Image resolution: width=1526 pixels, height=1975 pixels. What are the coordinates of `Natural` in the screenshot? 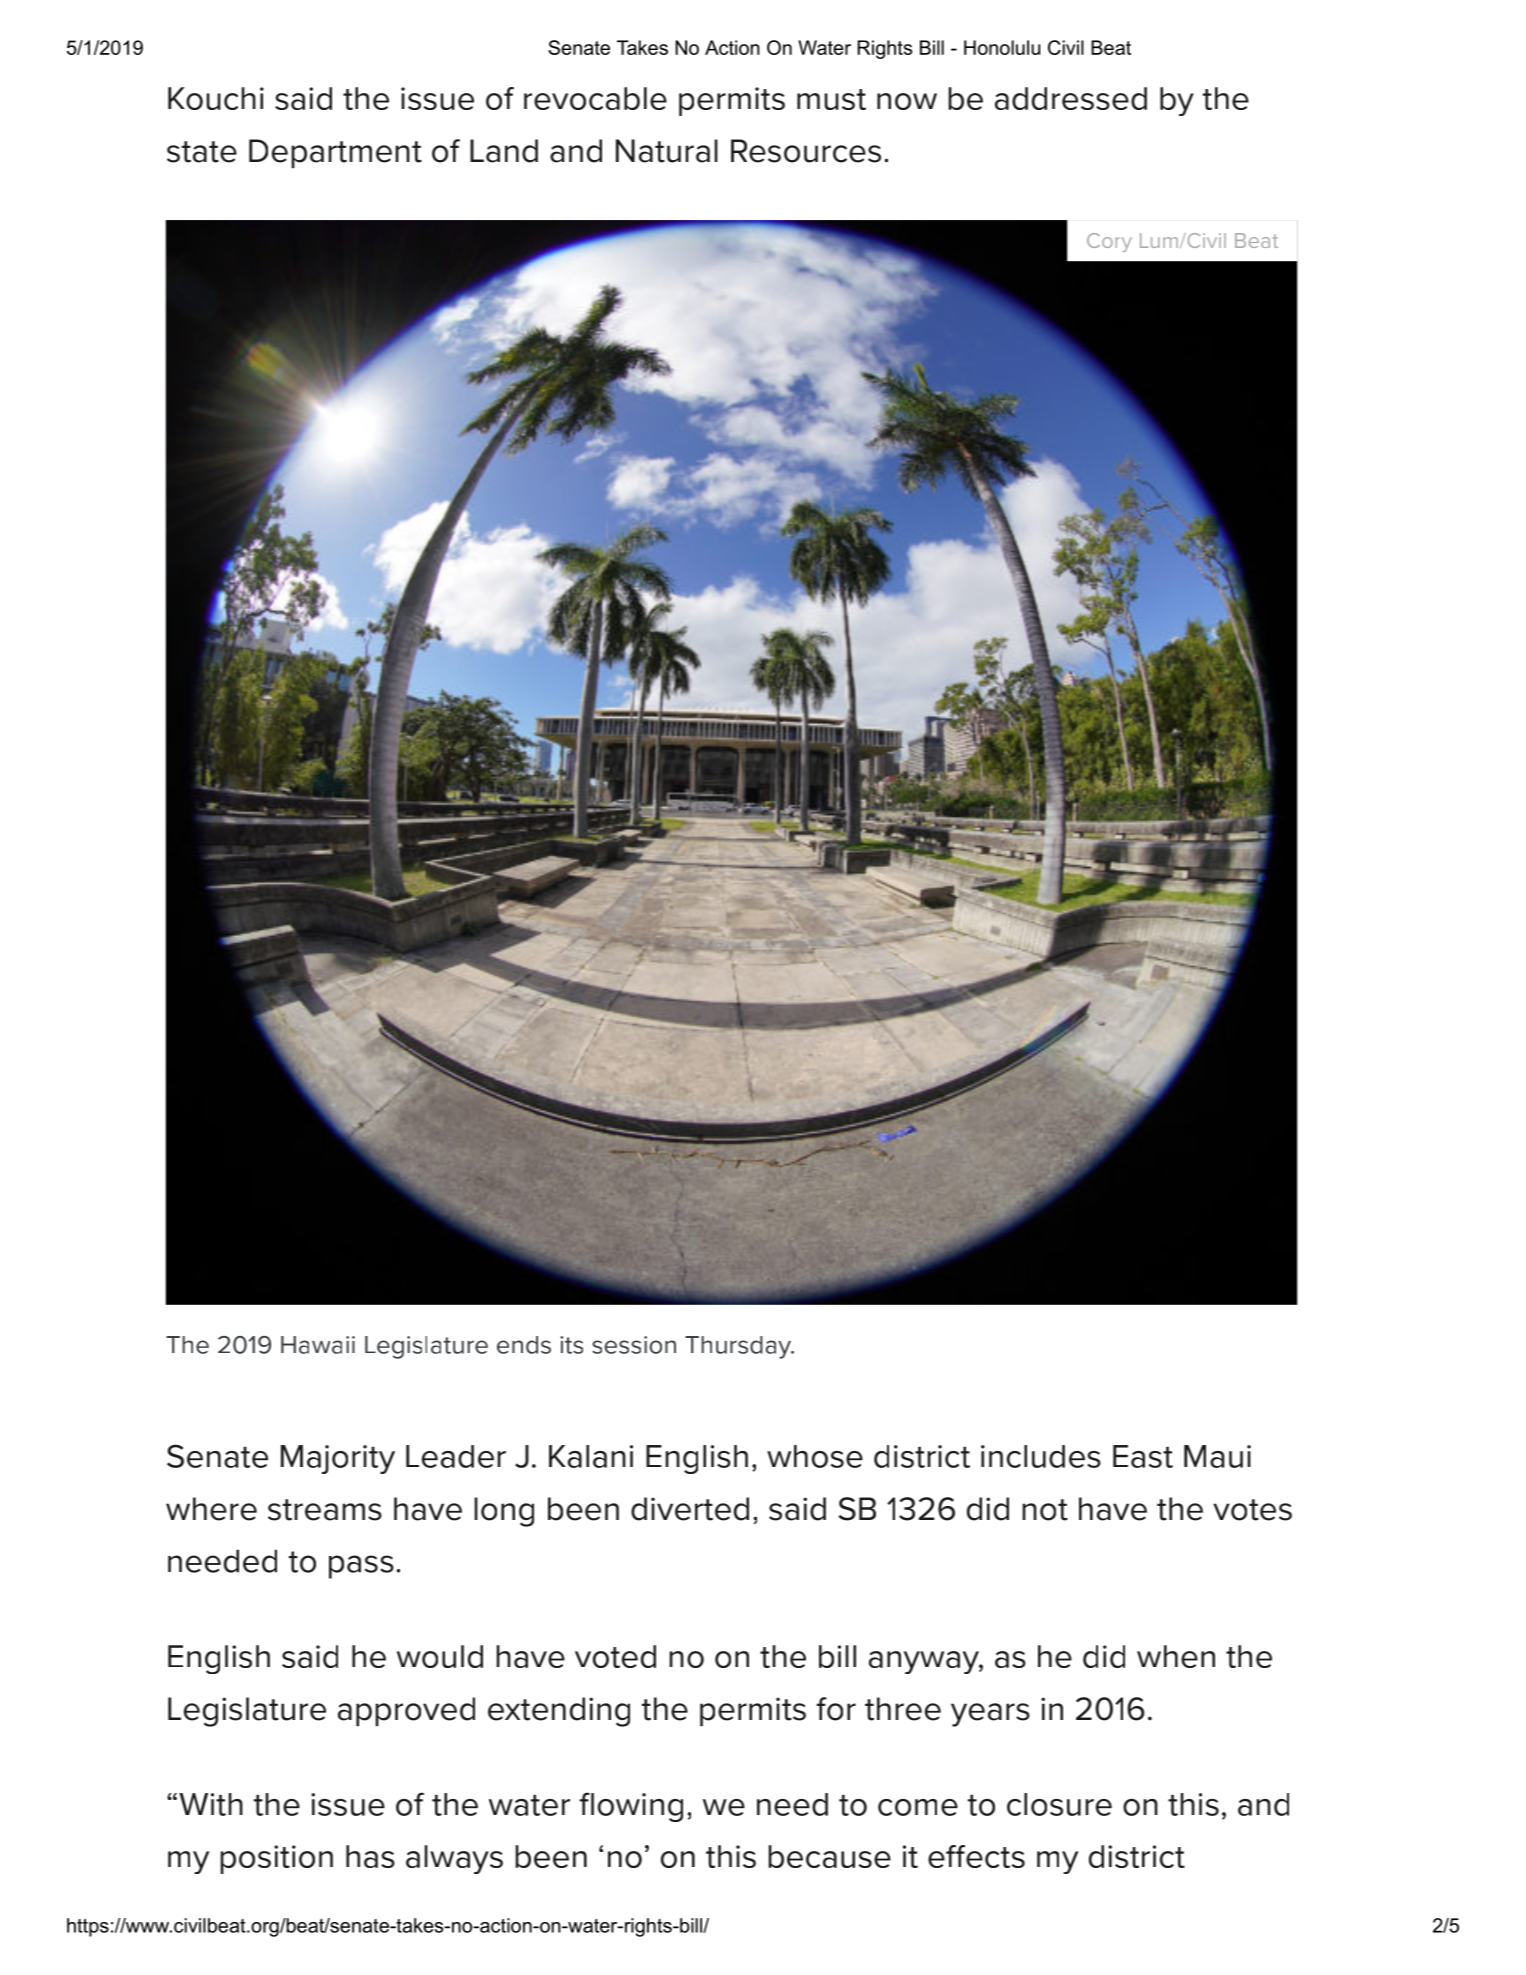 It's located at (667, 151).
